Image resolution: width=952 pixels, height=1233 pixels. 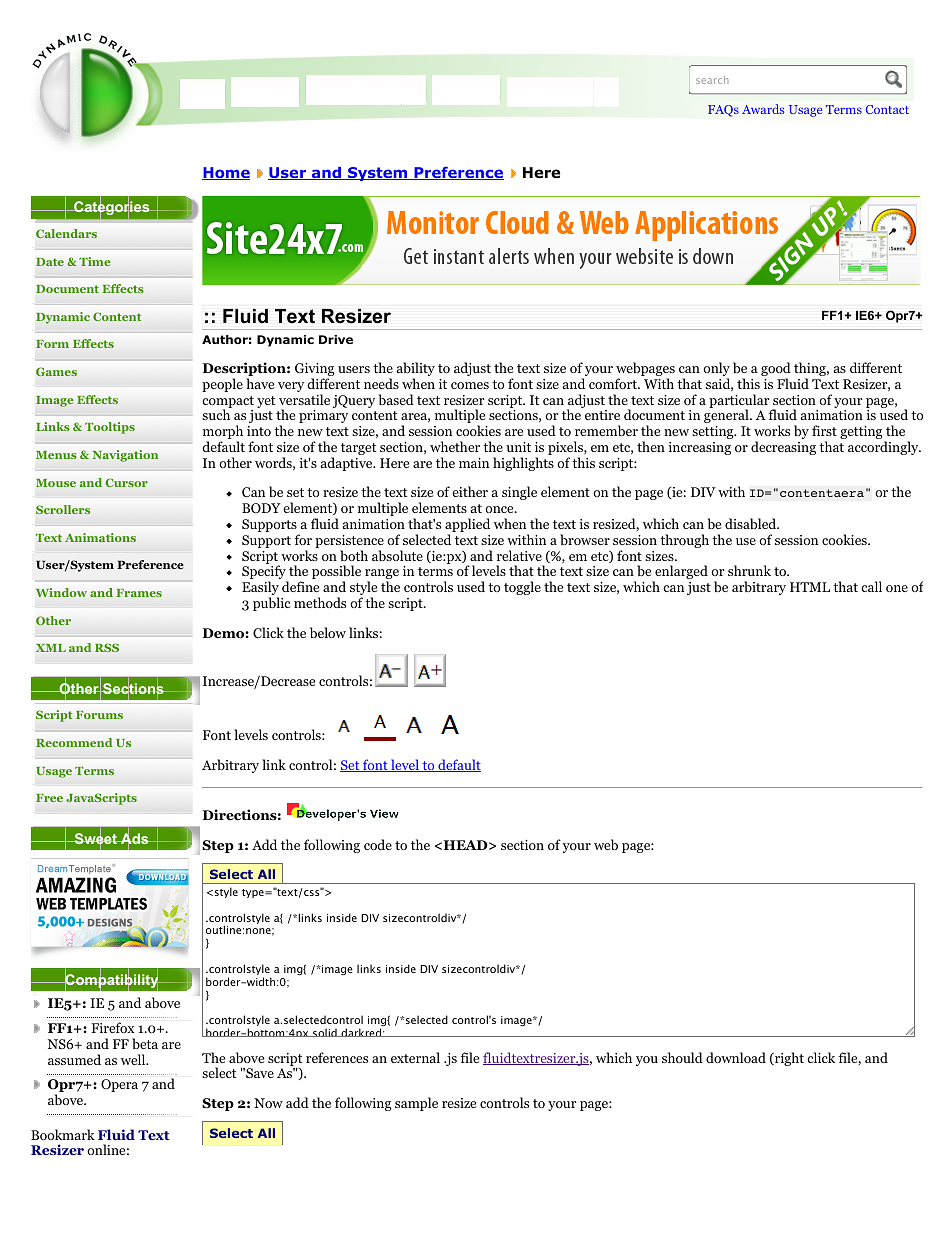 What do you see at coordinates (871, 586) in the image?
I see `call` at bounding box center [871, 586].
